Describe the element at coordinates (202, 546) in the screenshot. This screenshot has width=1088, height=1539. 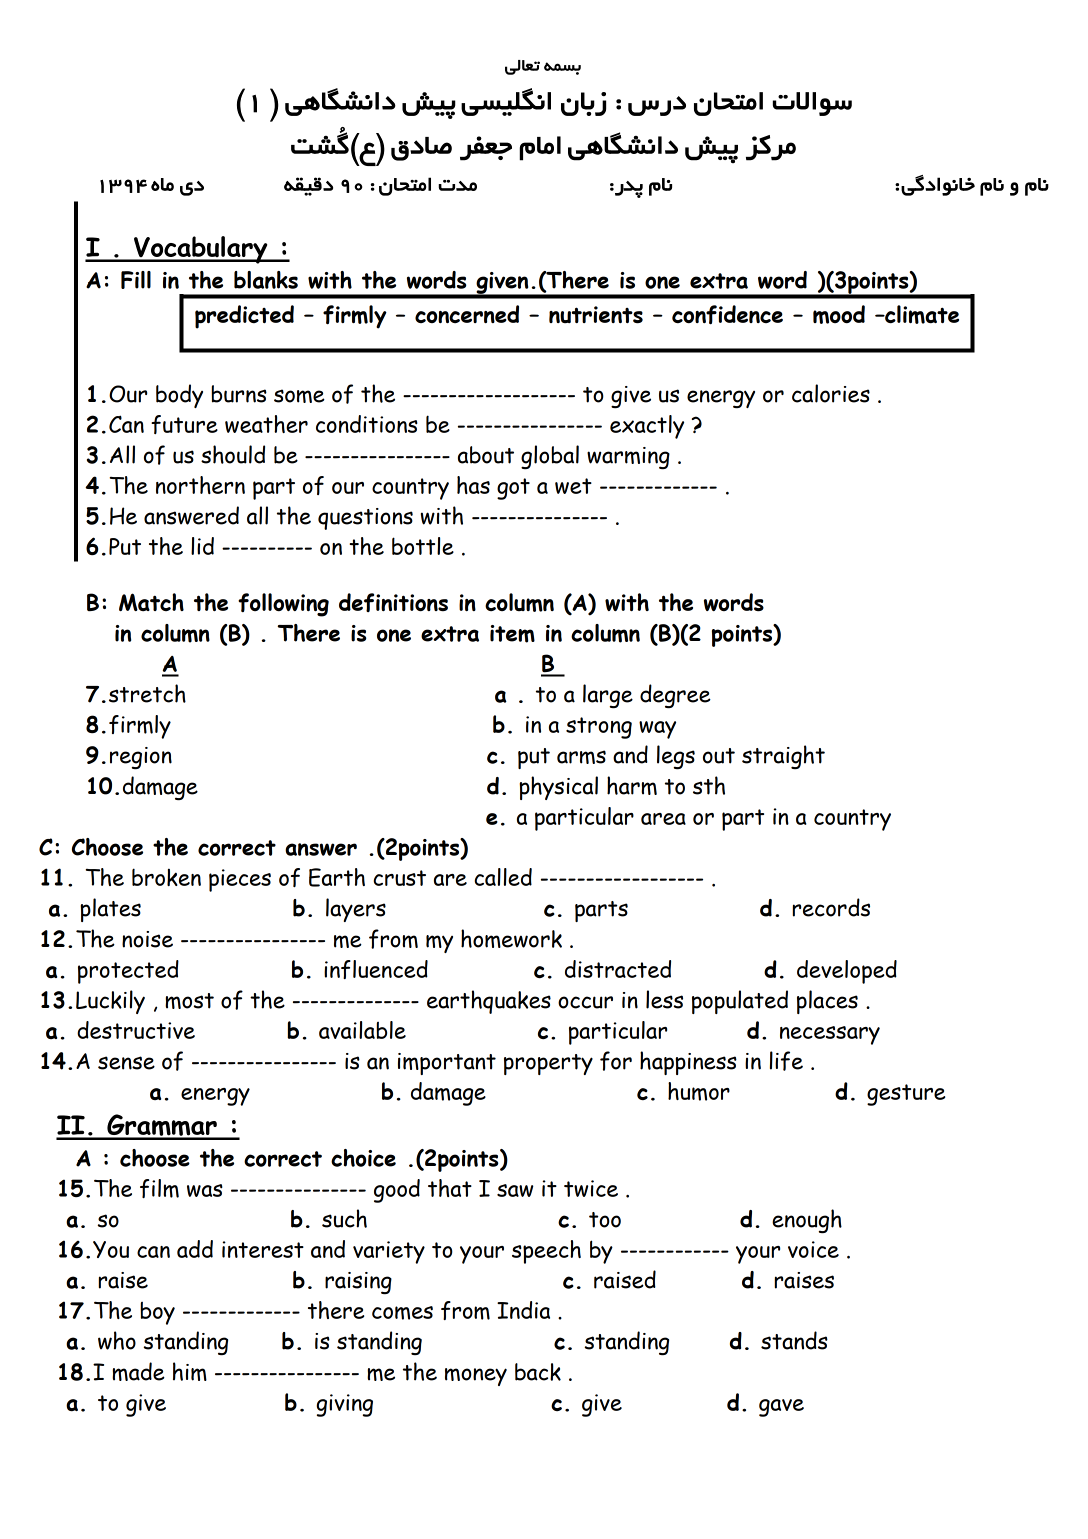
I see `lid` at that location.
